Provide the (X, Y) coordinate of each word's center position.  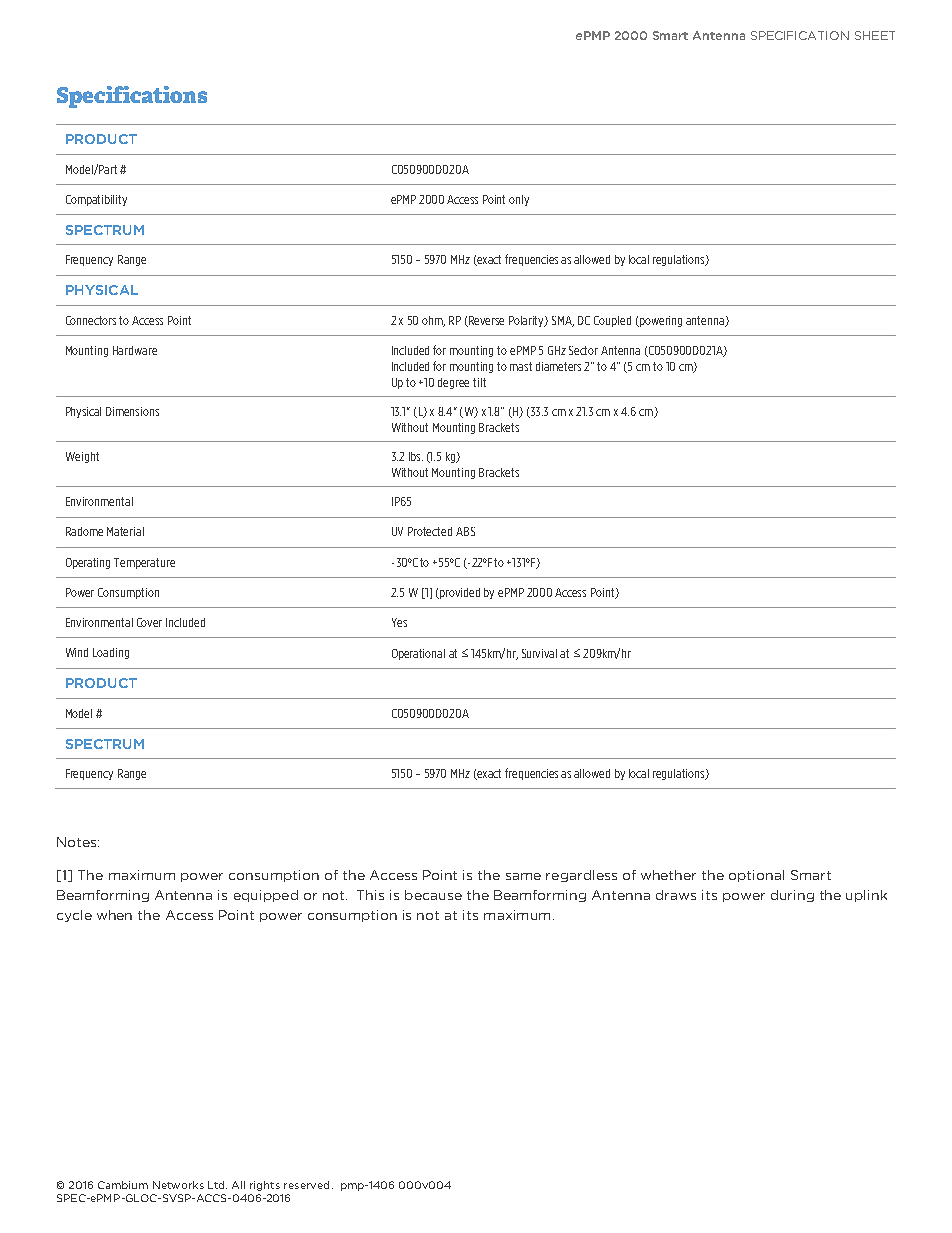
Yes (399, 622)
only (519, 200)
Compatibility (96, 200)
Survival (539, 653)
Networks (178, 1185)
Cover (149, 622)
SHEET (875, 35)
